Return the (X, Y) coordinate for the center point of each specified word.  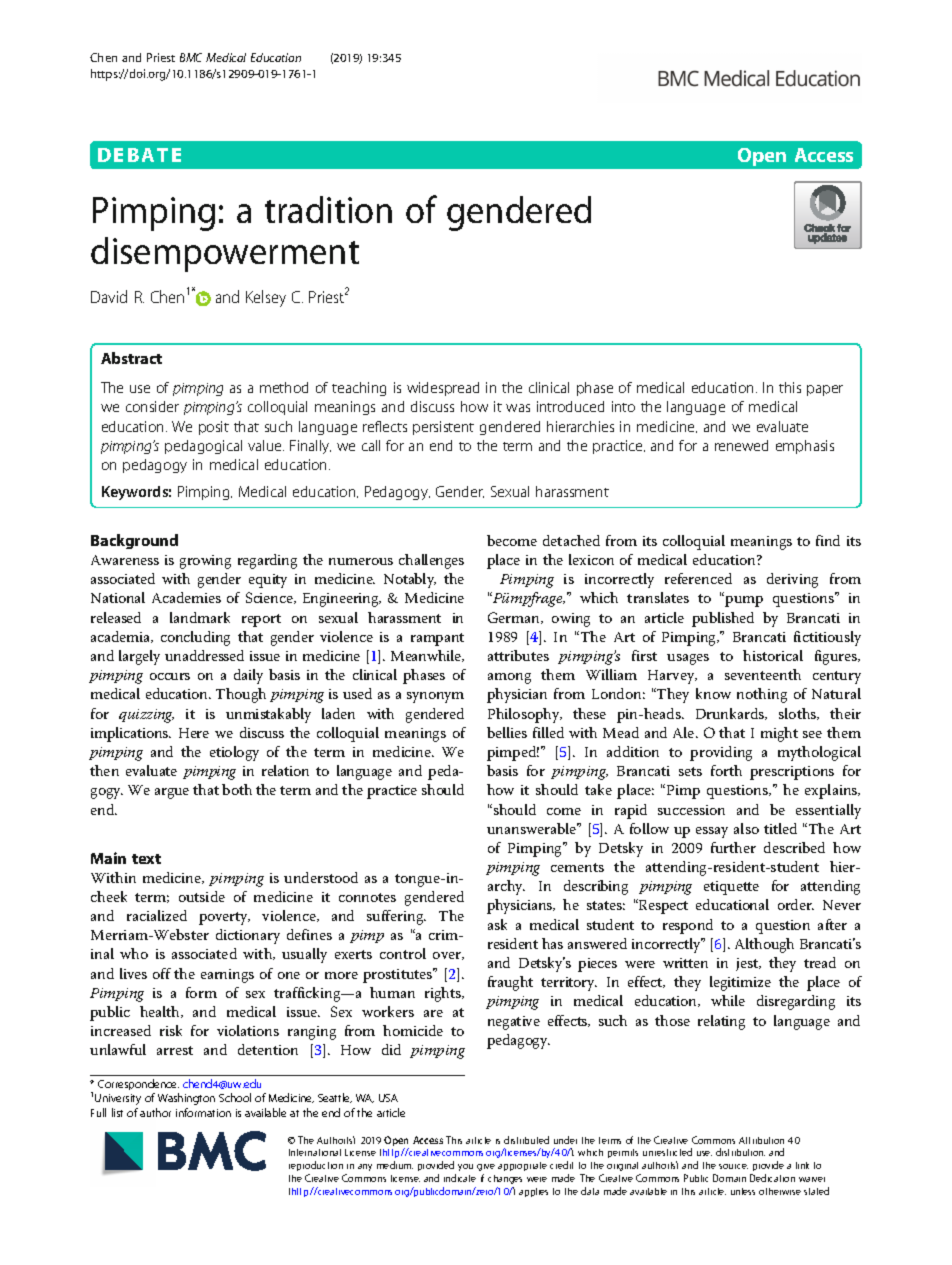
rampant (437, 639)
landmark (200, 617)
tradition (328, 209)
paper (825, 390)
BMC (191, 57)
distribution (740, 1152)
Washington (186, 1099)
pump (744, 601)
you (465, 1167)
